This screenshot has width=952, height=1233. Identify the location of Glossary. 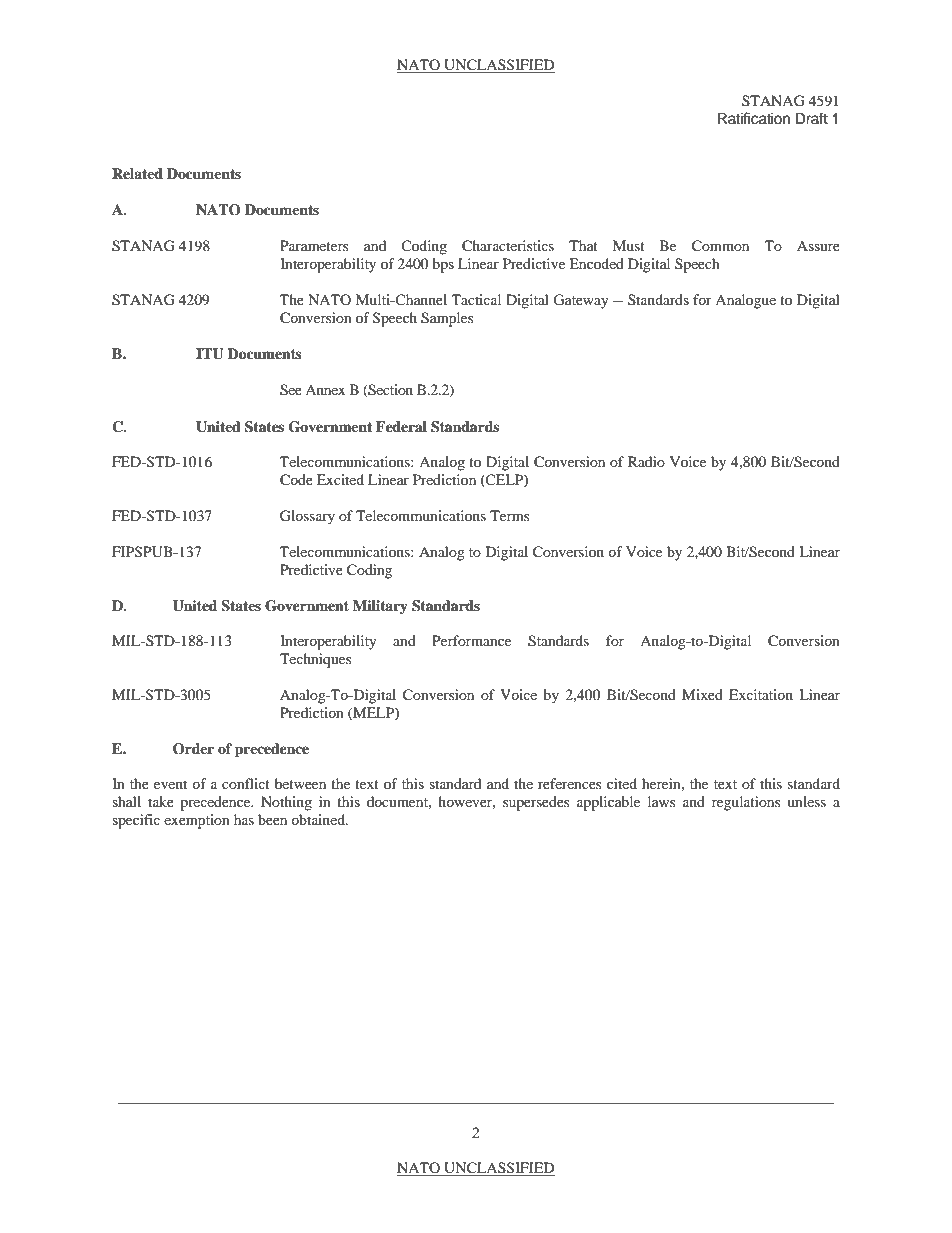
(307, 517).
